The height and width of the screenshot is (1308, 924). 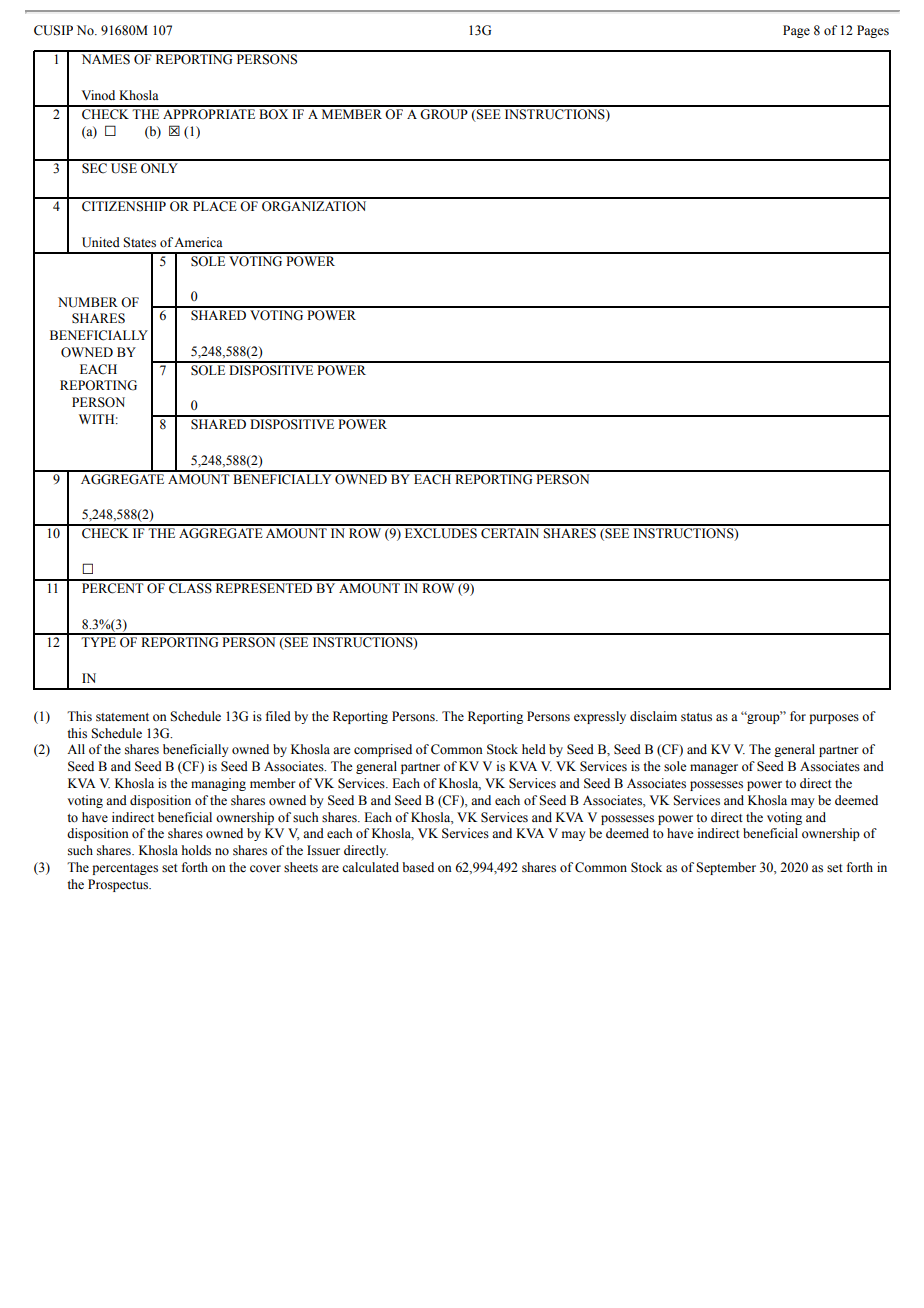 What do you see at coordinates (418, 867) in the screenshot?
I see `based` at bounding box center [418, 867].
